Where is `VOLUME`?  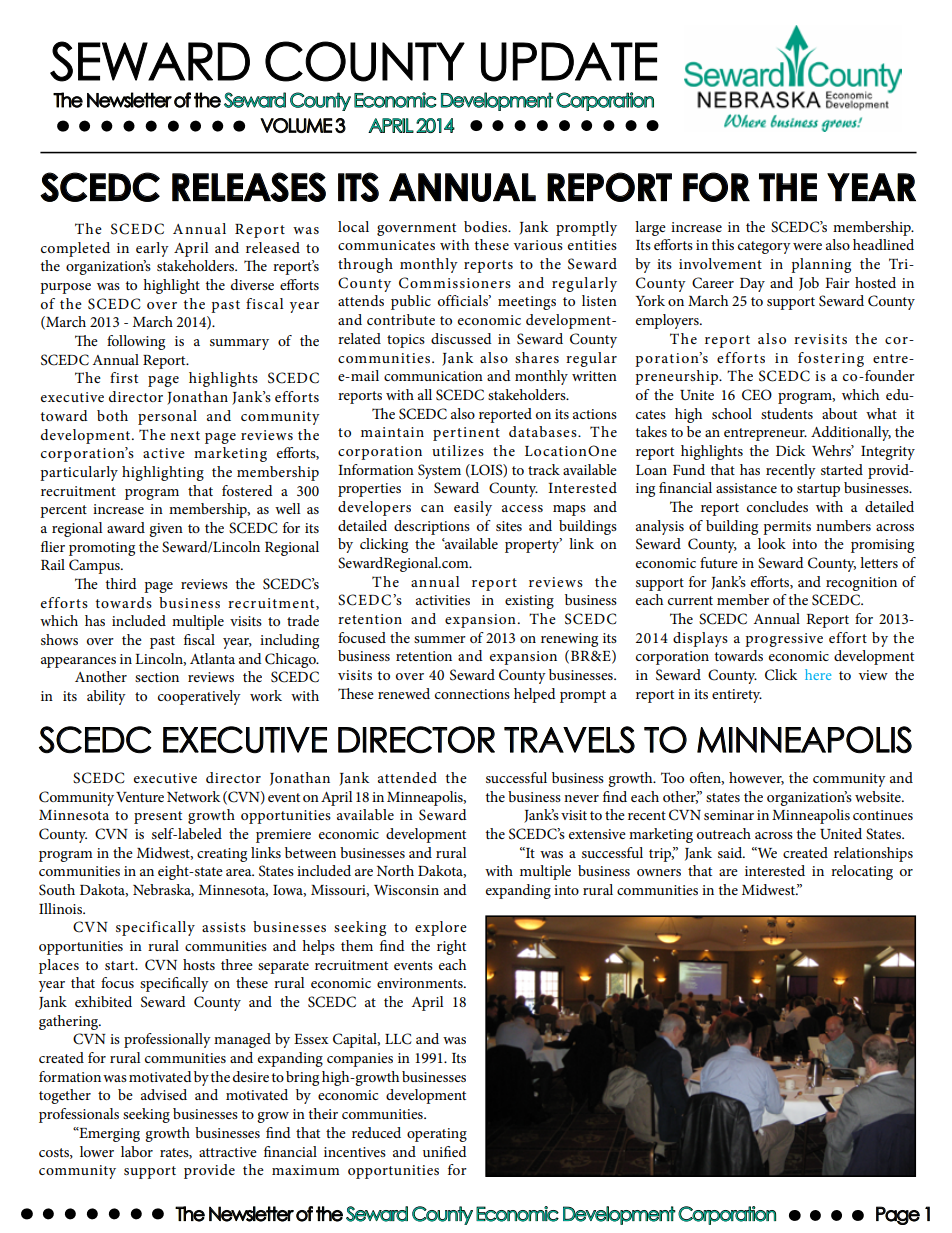
VOLUME is located at coordinates (296, 125).
